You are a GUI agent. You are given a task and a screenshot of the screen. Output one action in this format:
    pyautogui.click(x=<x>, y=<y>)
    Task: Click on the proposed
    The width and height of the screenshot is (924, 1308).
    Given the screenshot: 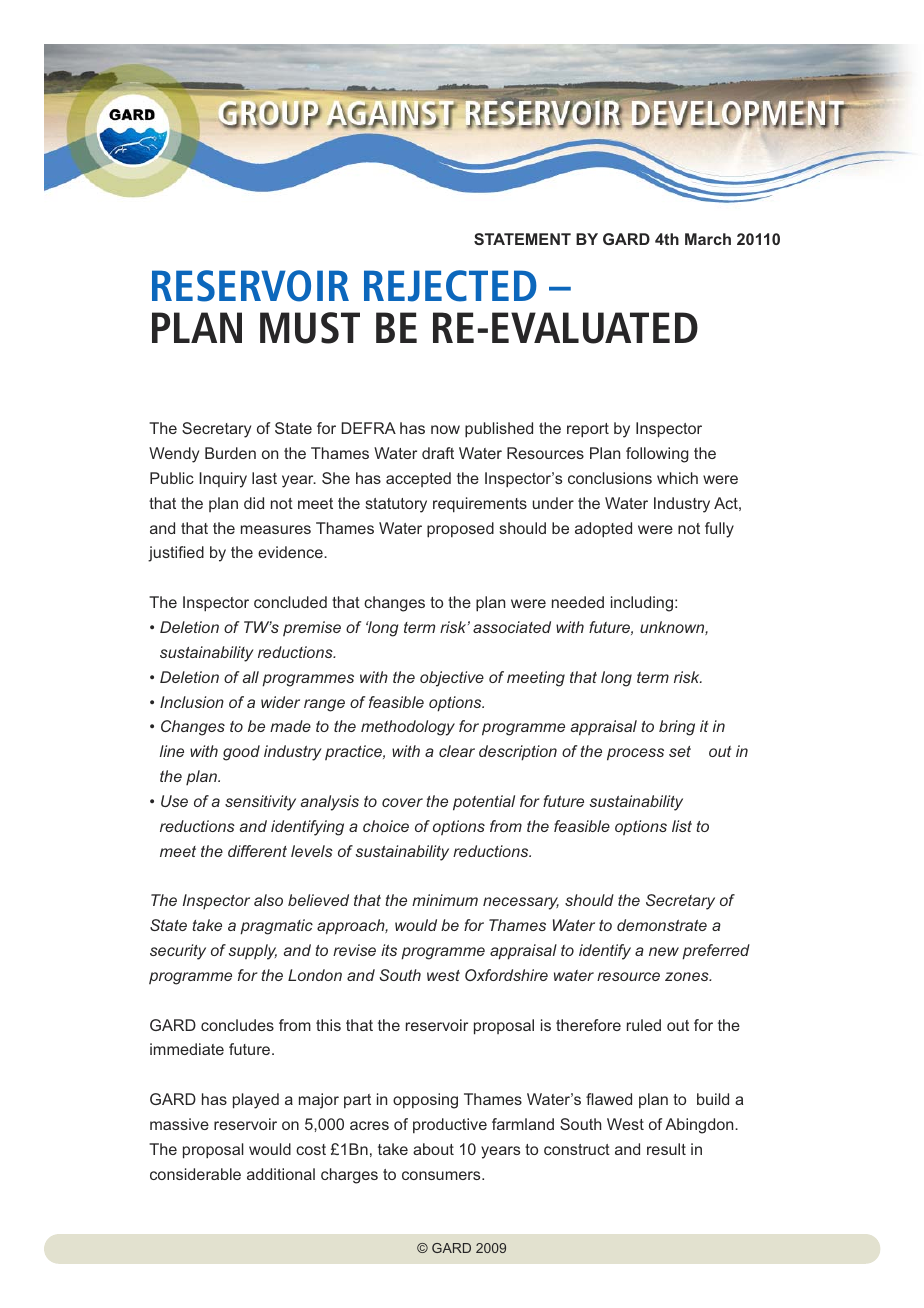 What is the action you would take?
    pyautogui.click(x=460, y=530)
